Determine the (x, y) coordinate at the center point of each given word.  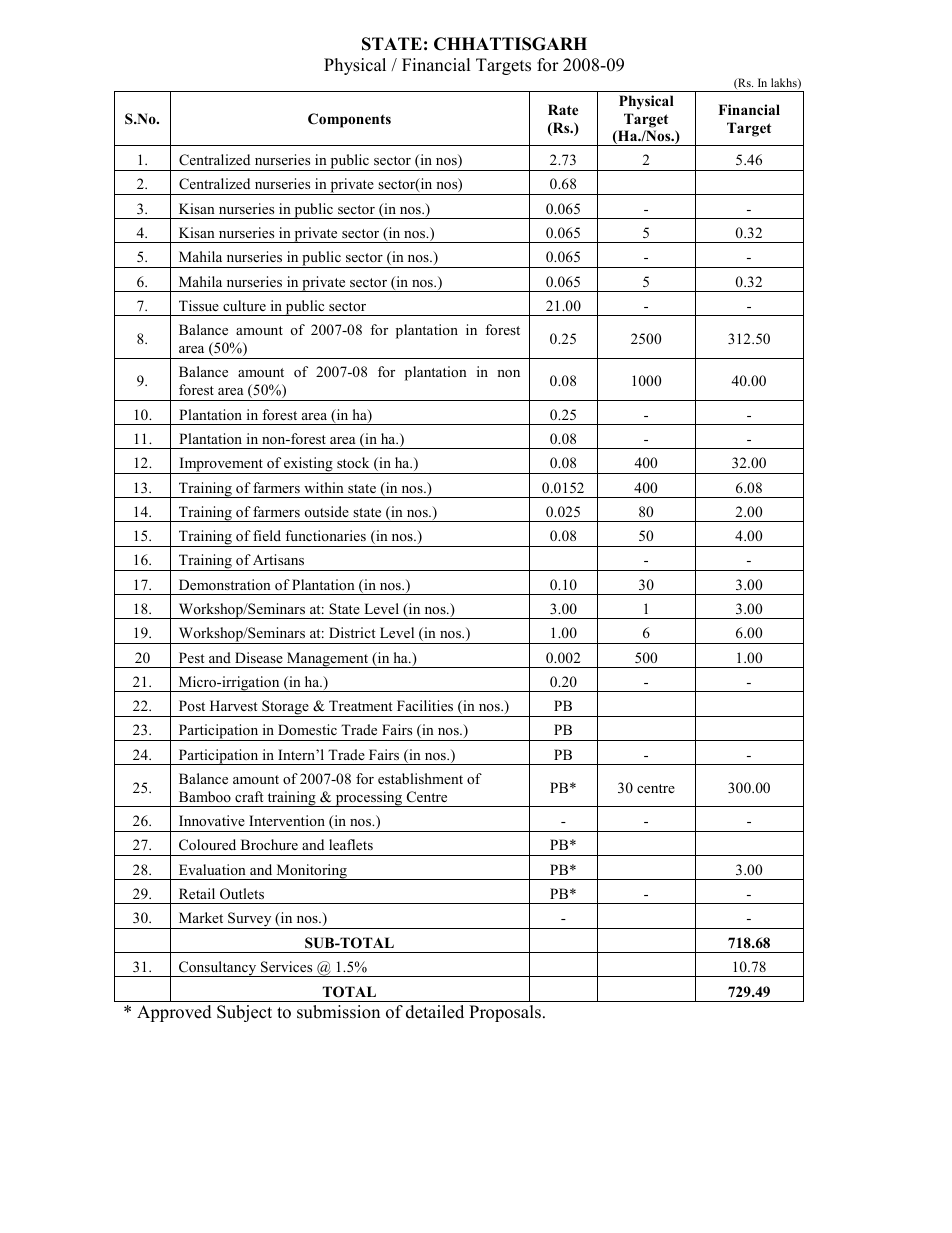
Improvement (221, 465)
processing (369, 799)
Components (349, 120)
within (324, 487)
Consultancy (218, 969)
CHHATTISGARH (510, 44)
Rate (563, 109)
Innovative (212, 820)
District (352, 632)
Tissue (199, 305)
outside (327, 511)
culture (244, 305)
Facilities (425, 705)
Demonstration (225, 584)
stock (353, 462)
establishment (420, 778)
